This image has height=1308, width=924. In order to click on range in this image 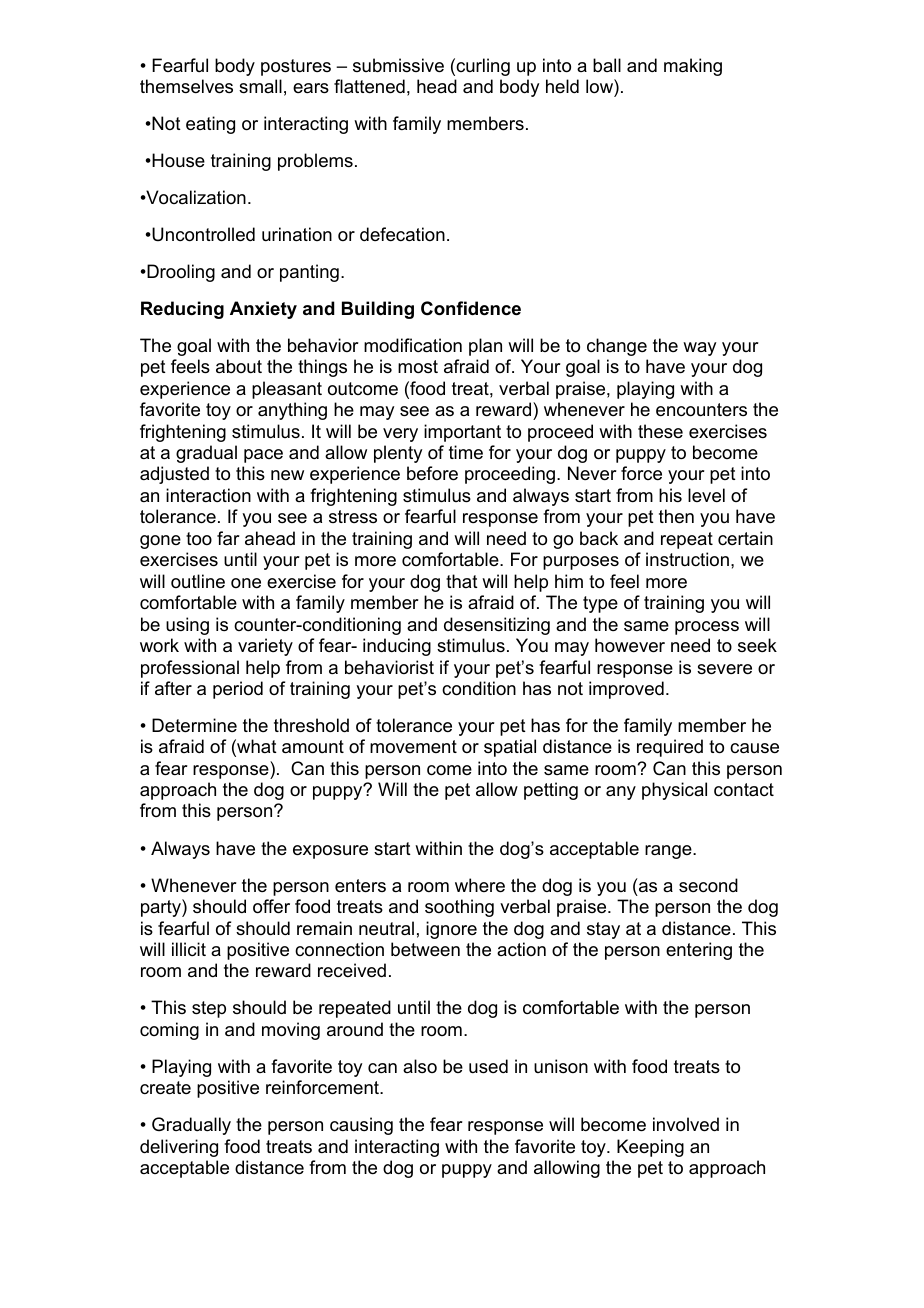, I will do `click(669, 852)`.
